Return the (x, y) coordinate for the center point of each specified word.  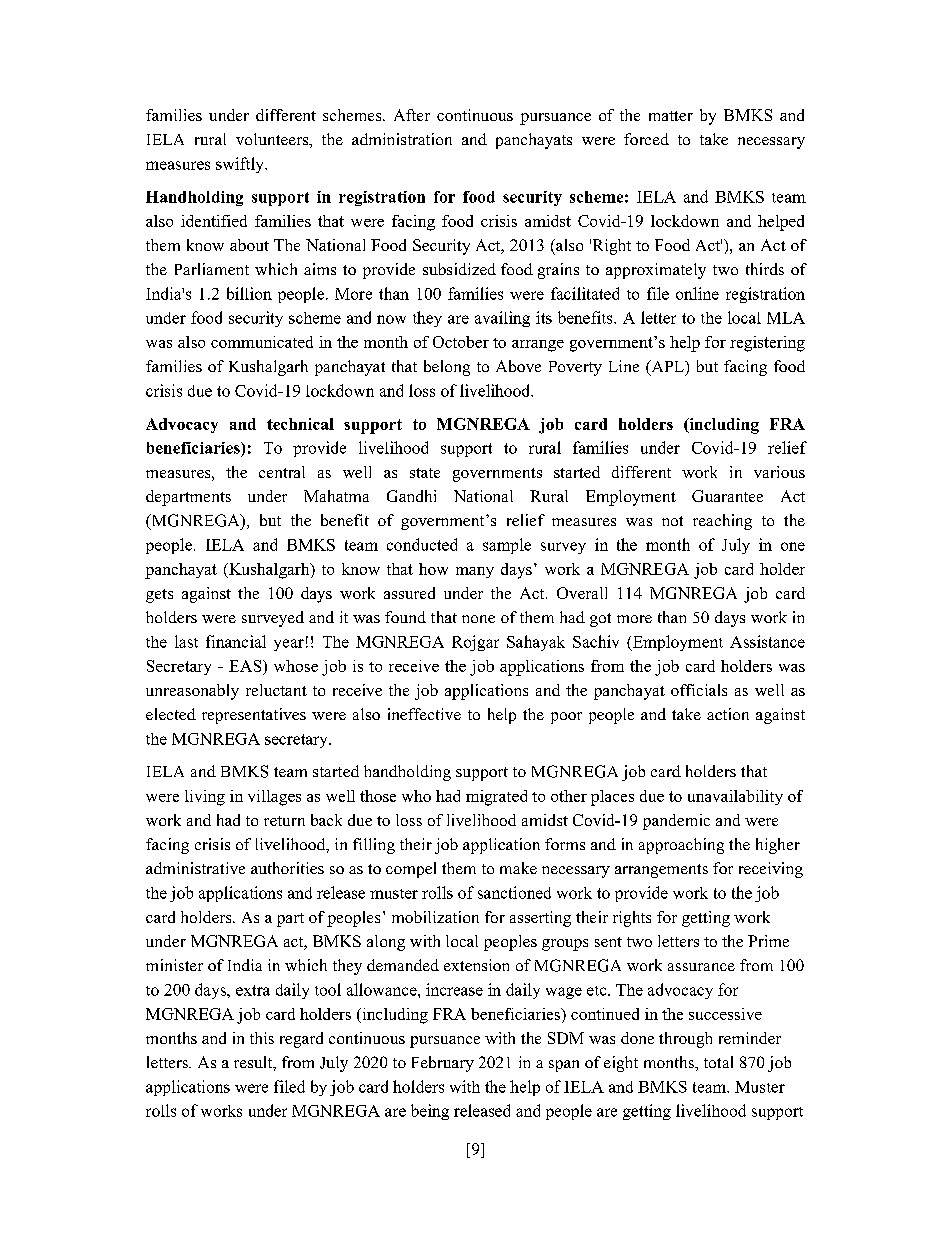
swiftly (241, 165)
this (262, 1038)
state (425, 473)
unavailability (735, 797)
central (282, 472)
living (205, 798)
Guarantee (727, 496)
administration (402, 139)
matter (671, 116)
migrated (496, 798)
